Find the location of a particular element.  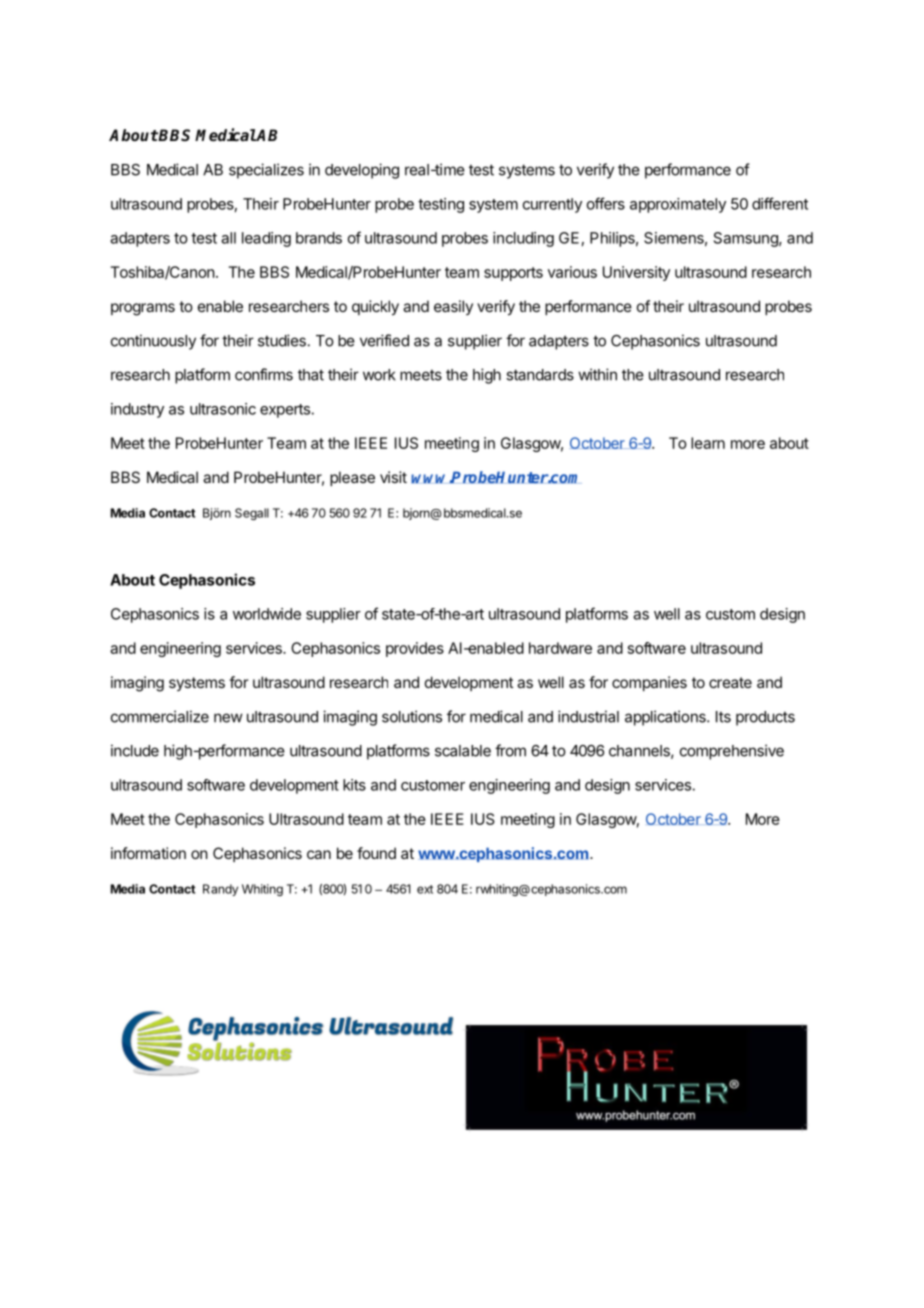

Segall is located at coordinates (252, 514).
